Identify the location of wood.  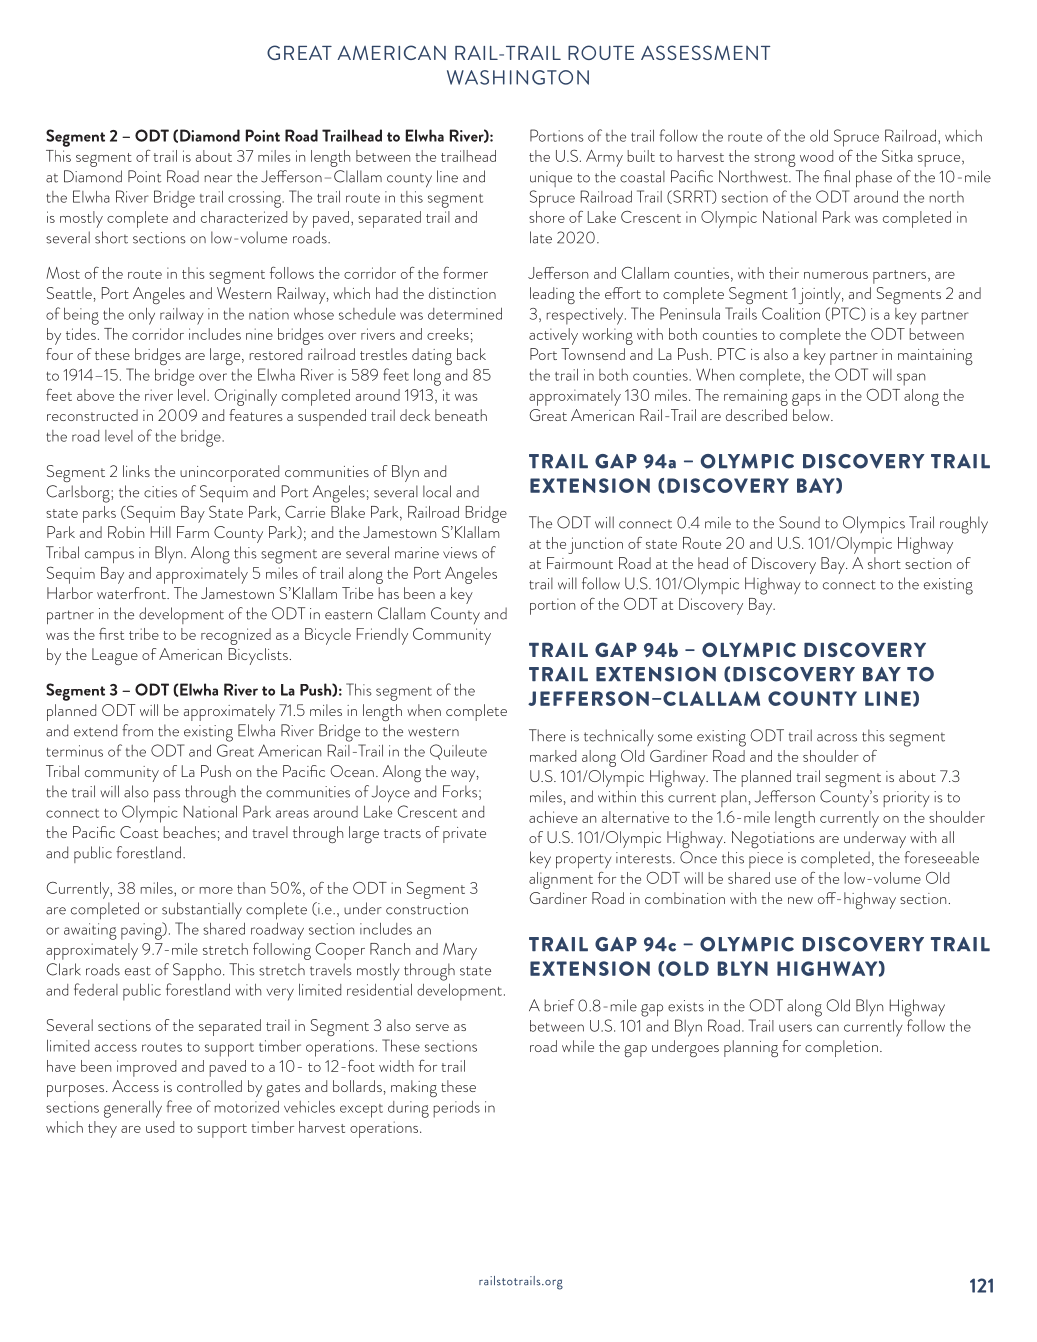
(816, 156).
